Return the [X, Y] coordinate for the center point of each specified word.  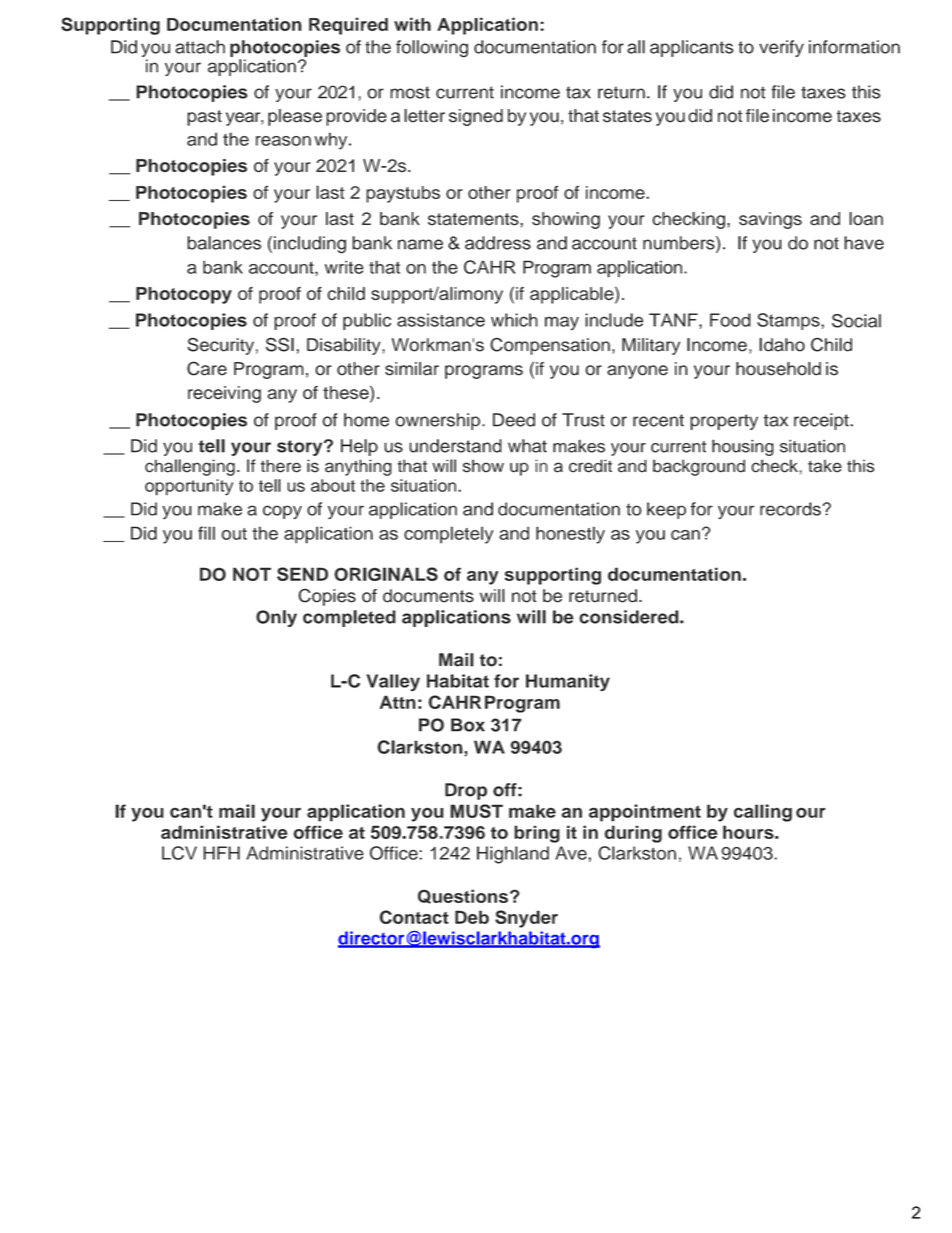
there [281, 466]
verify [781, 48]
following [432, 49]
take [825, 466]
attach [200, 47]
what [527, 446]
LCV [179, 853]
